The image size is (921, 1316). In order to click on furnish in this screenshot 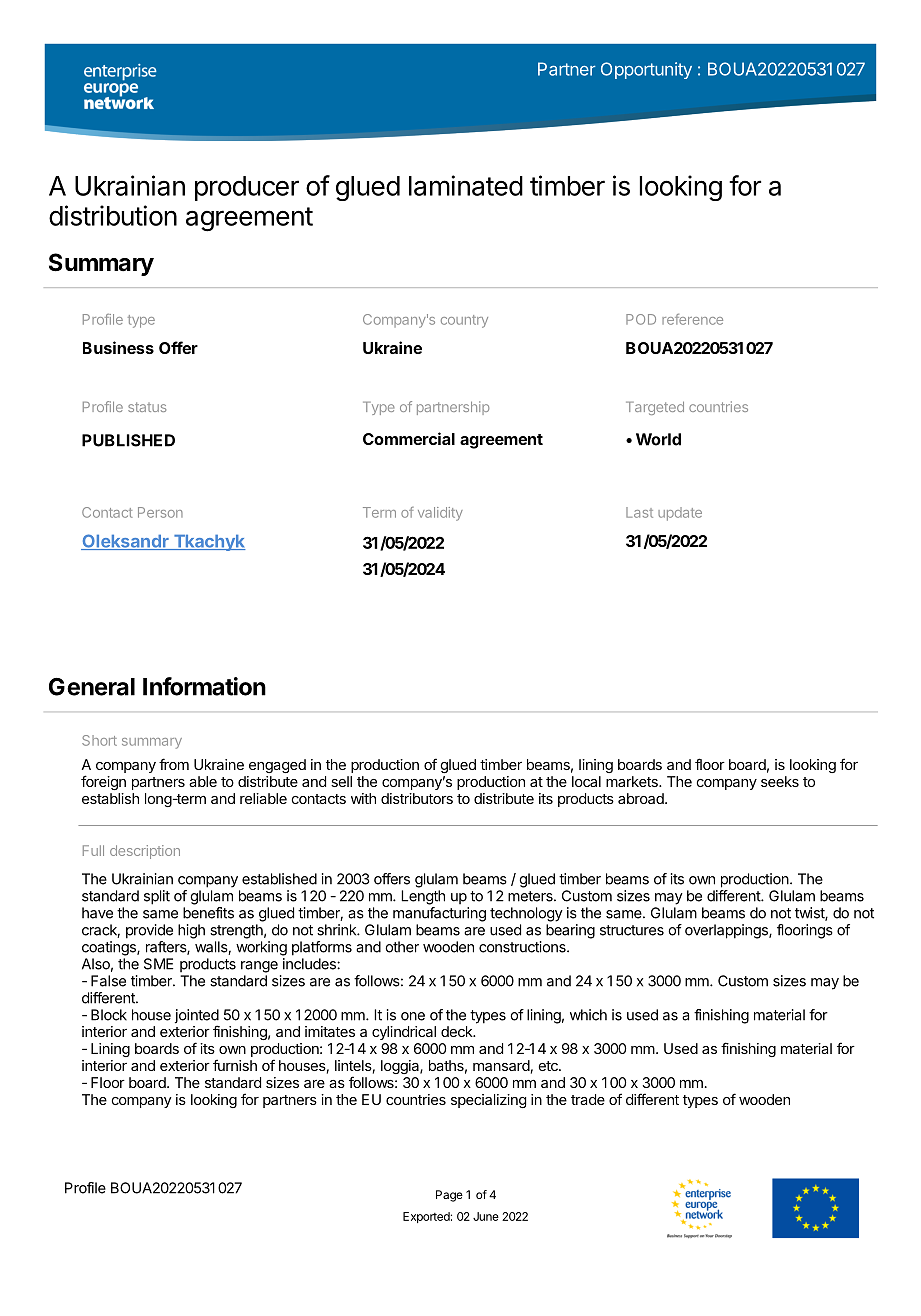, I will do `click(235, 1065)`.
